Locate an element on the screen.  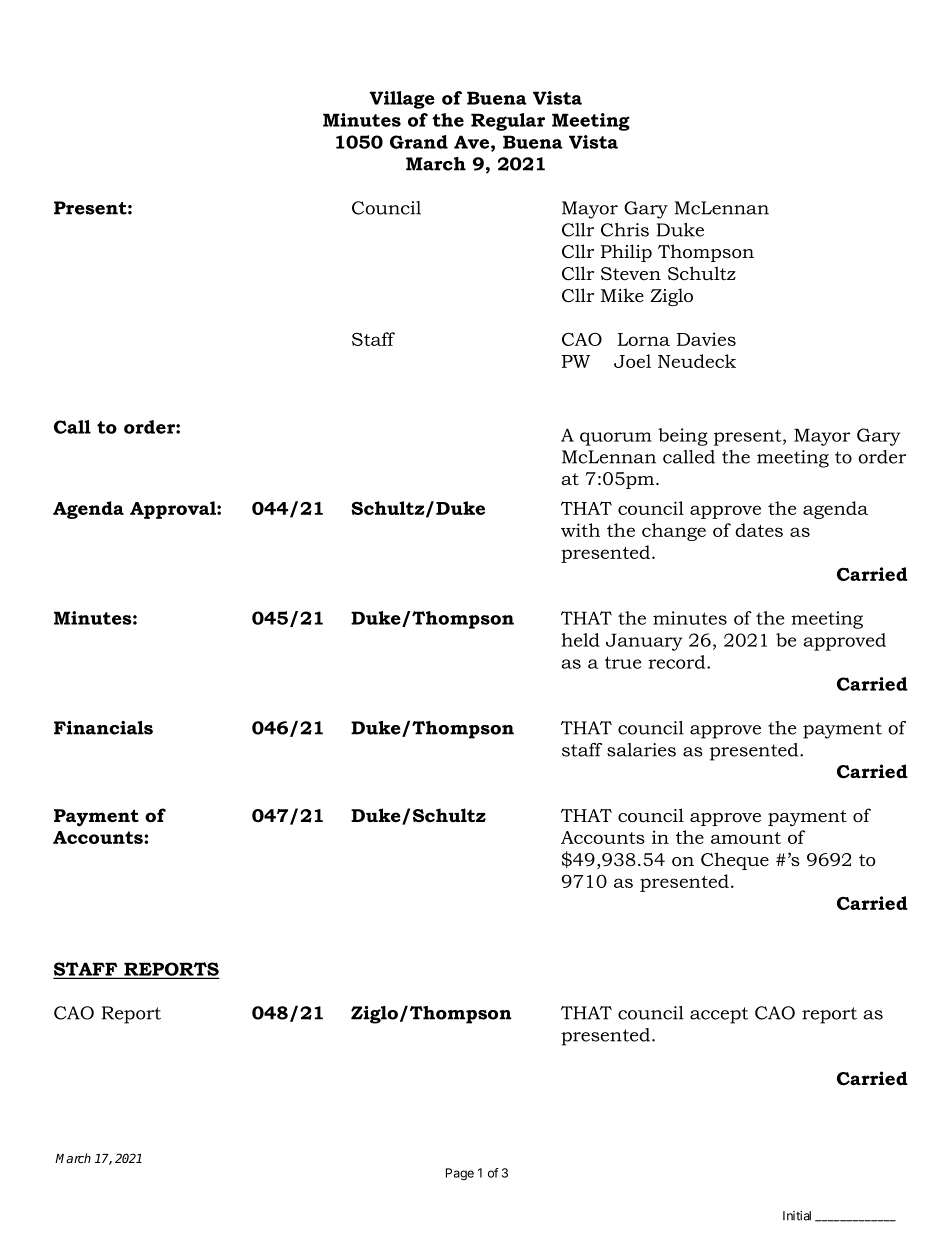
amount is located at coordinates (746, 838).
